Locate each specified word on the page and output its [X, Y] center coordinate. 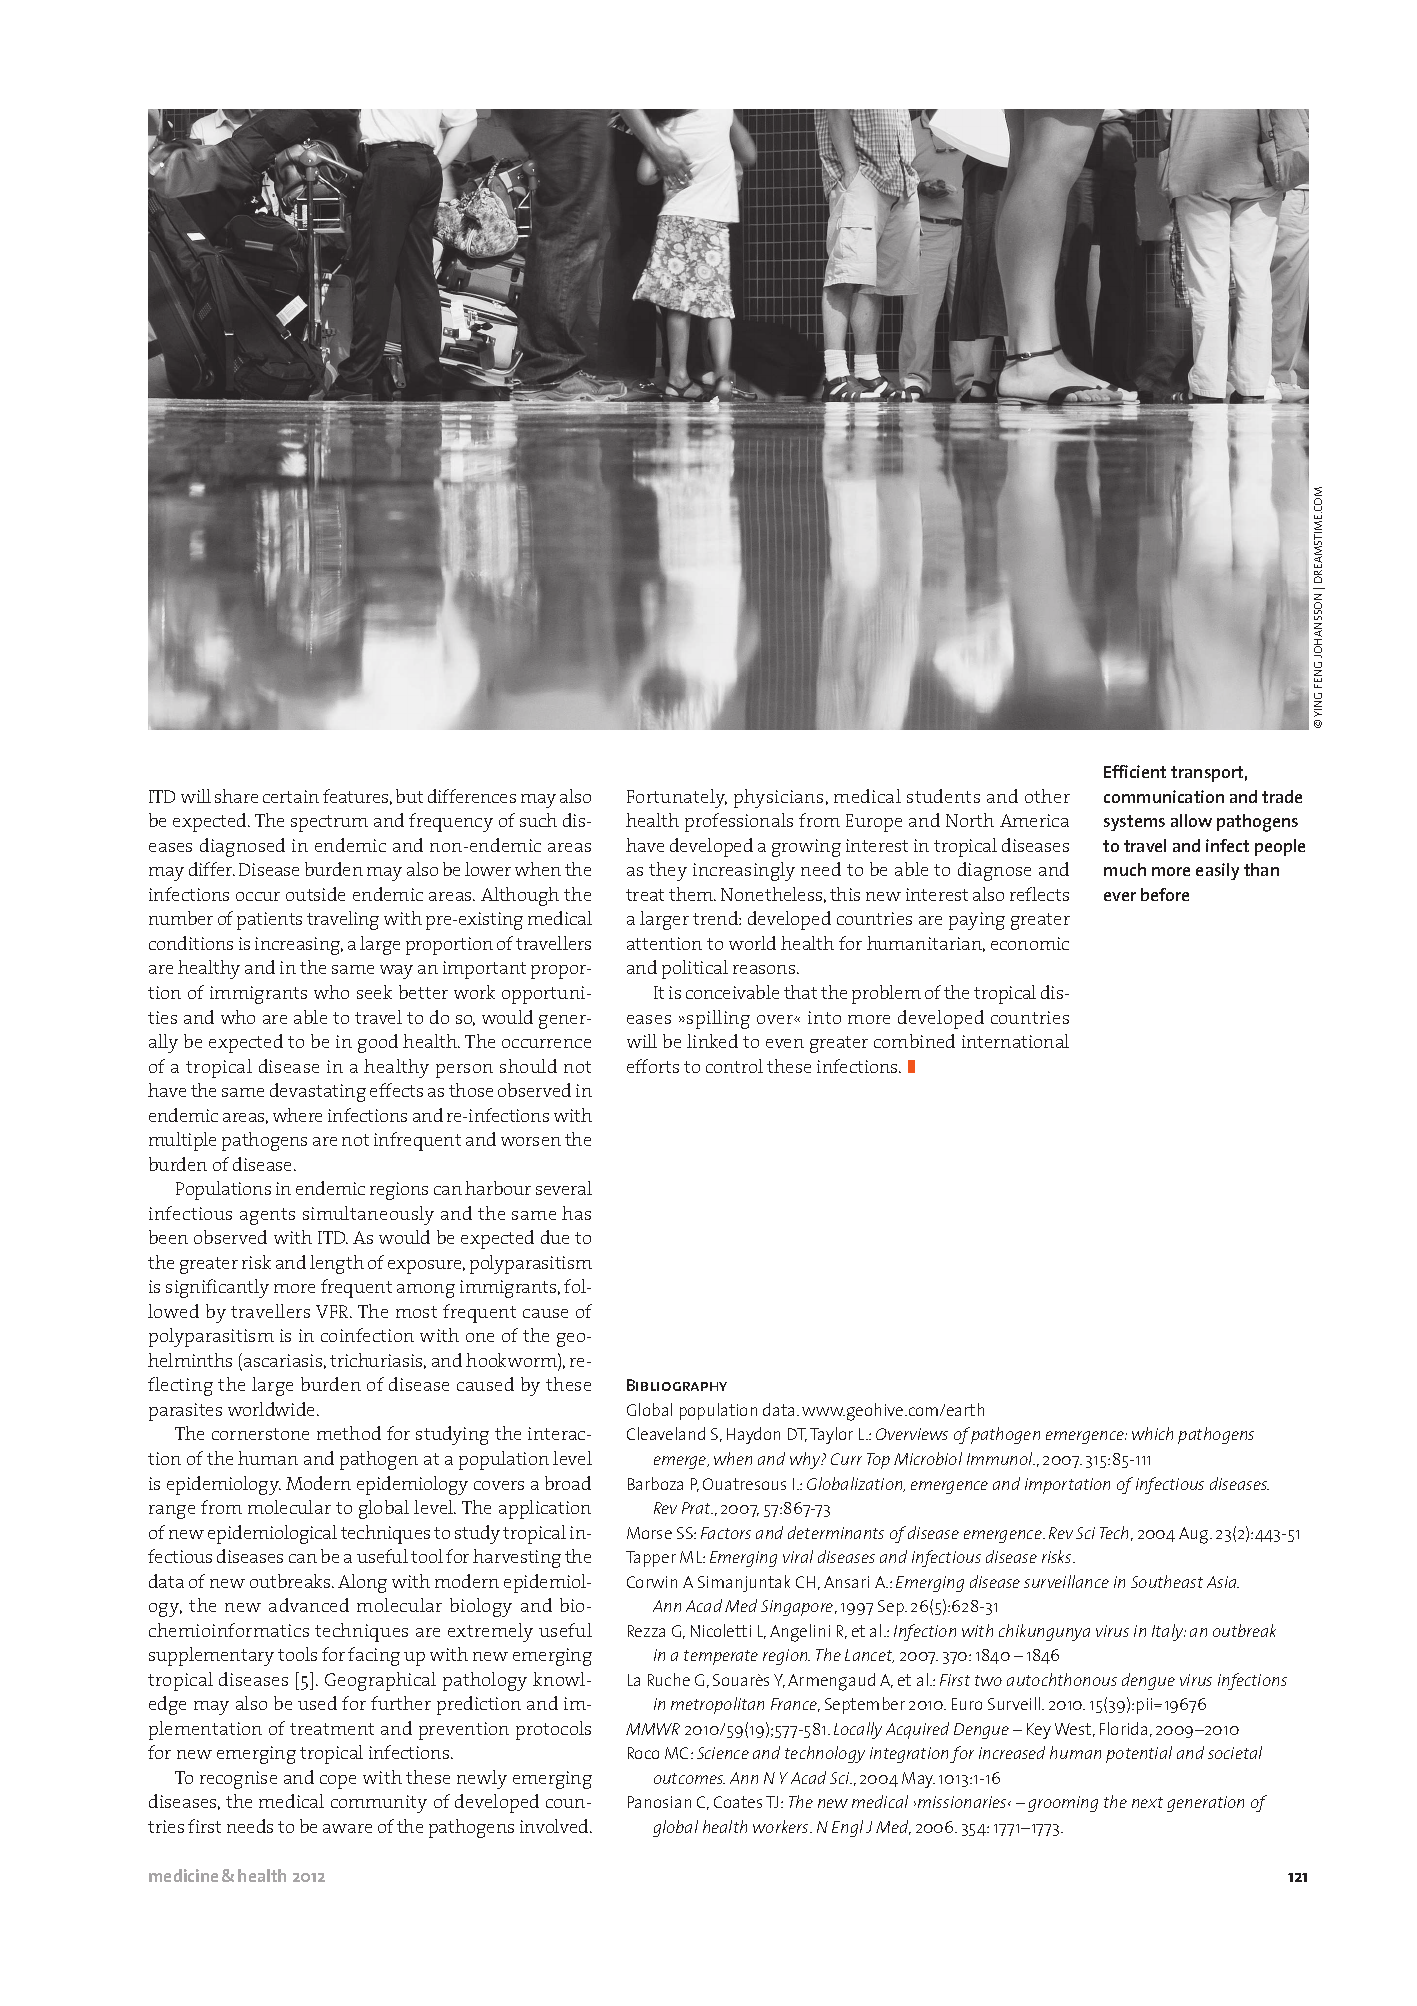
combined [914, 1041]
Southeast [1167, 1581]
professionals [739, 822]
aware [347, 1828]
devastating [318, 1092]
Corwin [652, 1582]
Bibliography [677, 1385]
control [734, 1066]
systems [1134, 823]
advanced [309, 1605]
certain [291, 796]
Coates [738, 1802]
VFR [334, 1311]
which [1152, 1433]
